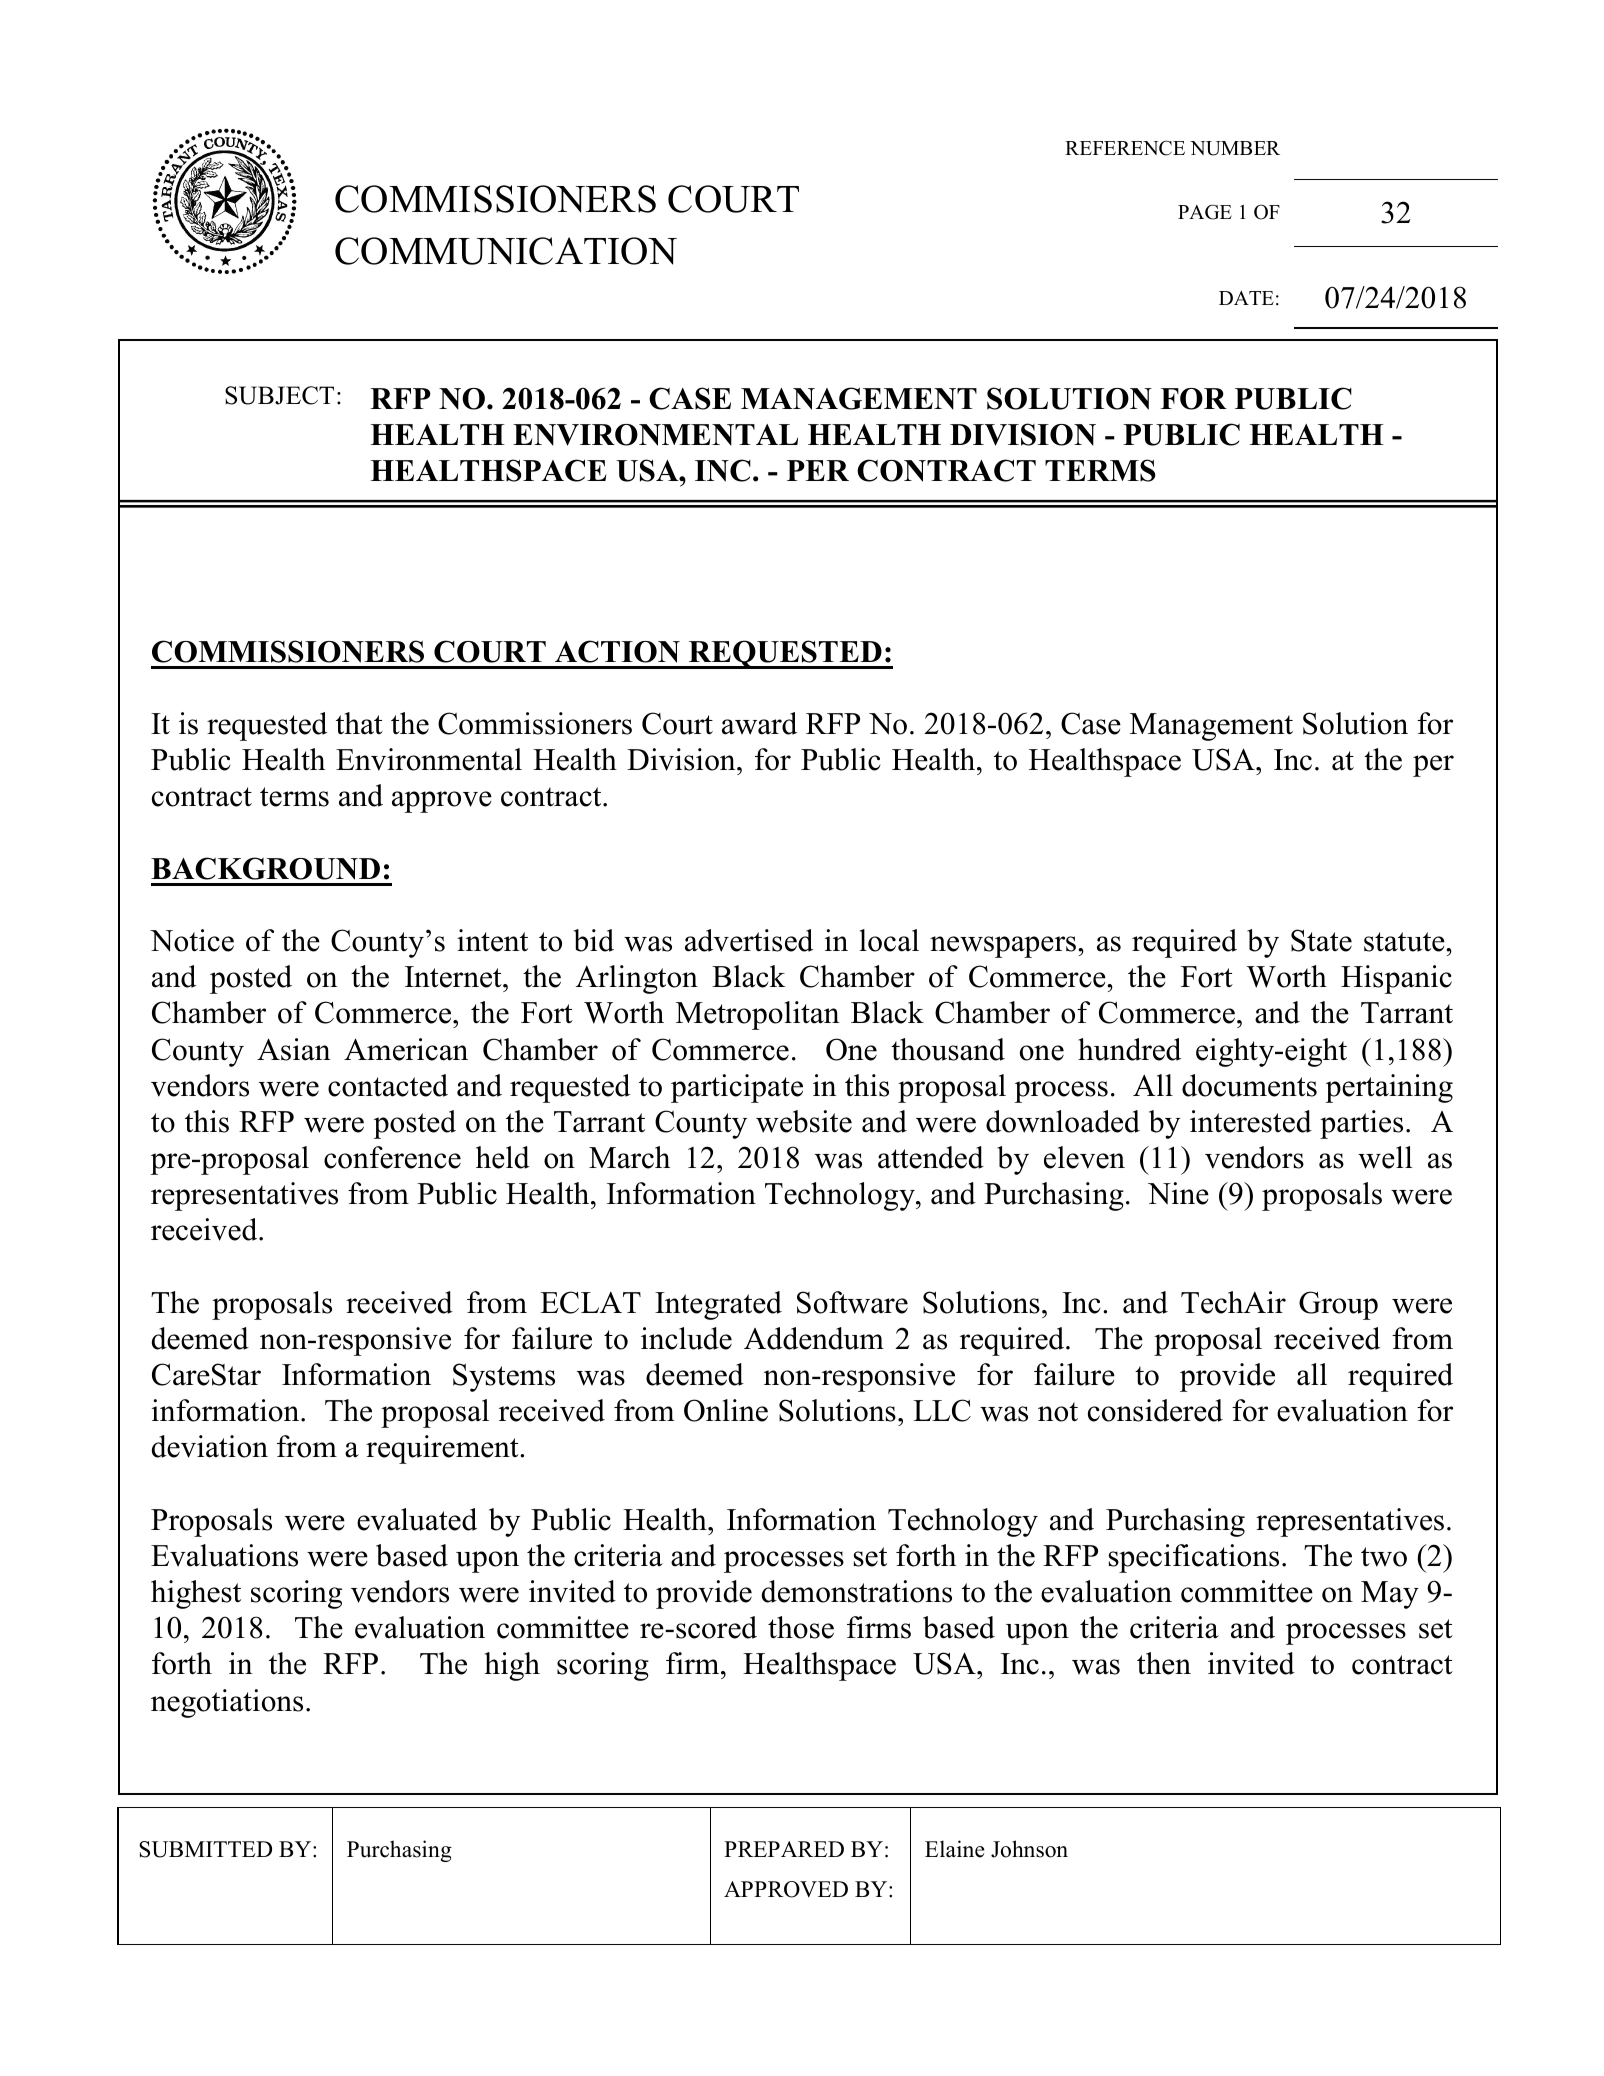 The width and height of the screenshot is (1604, 2076). I want to click on requirement, so click(443, 1449).
